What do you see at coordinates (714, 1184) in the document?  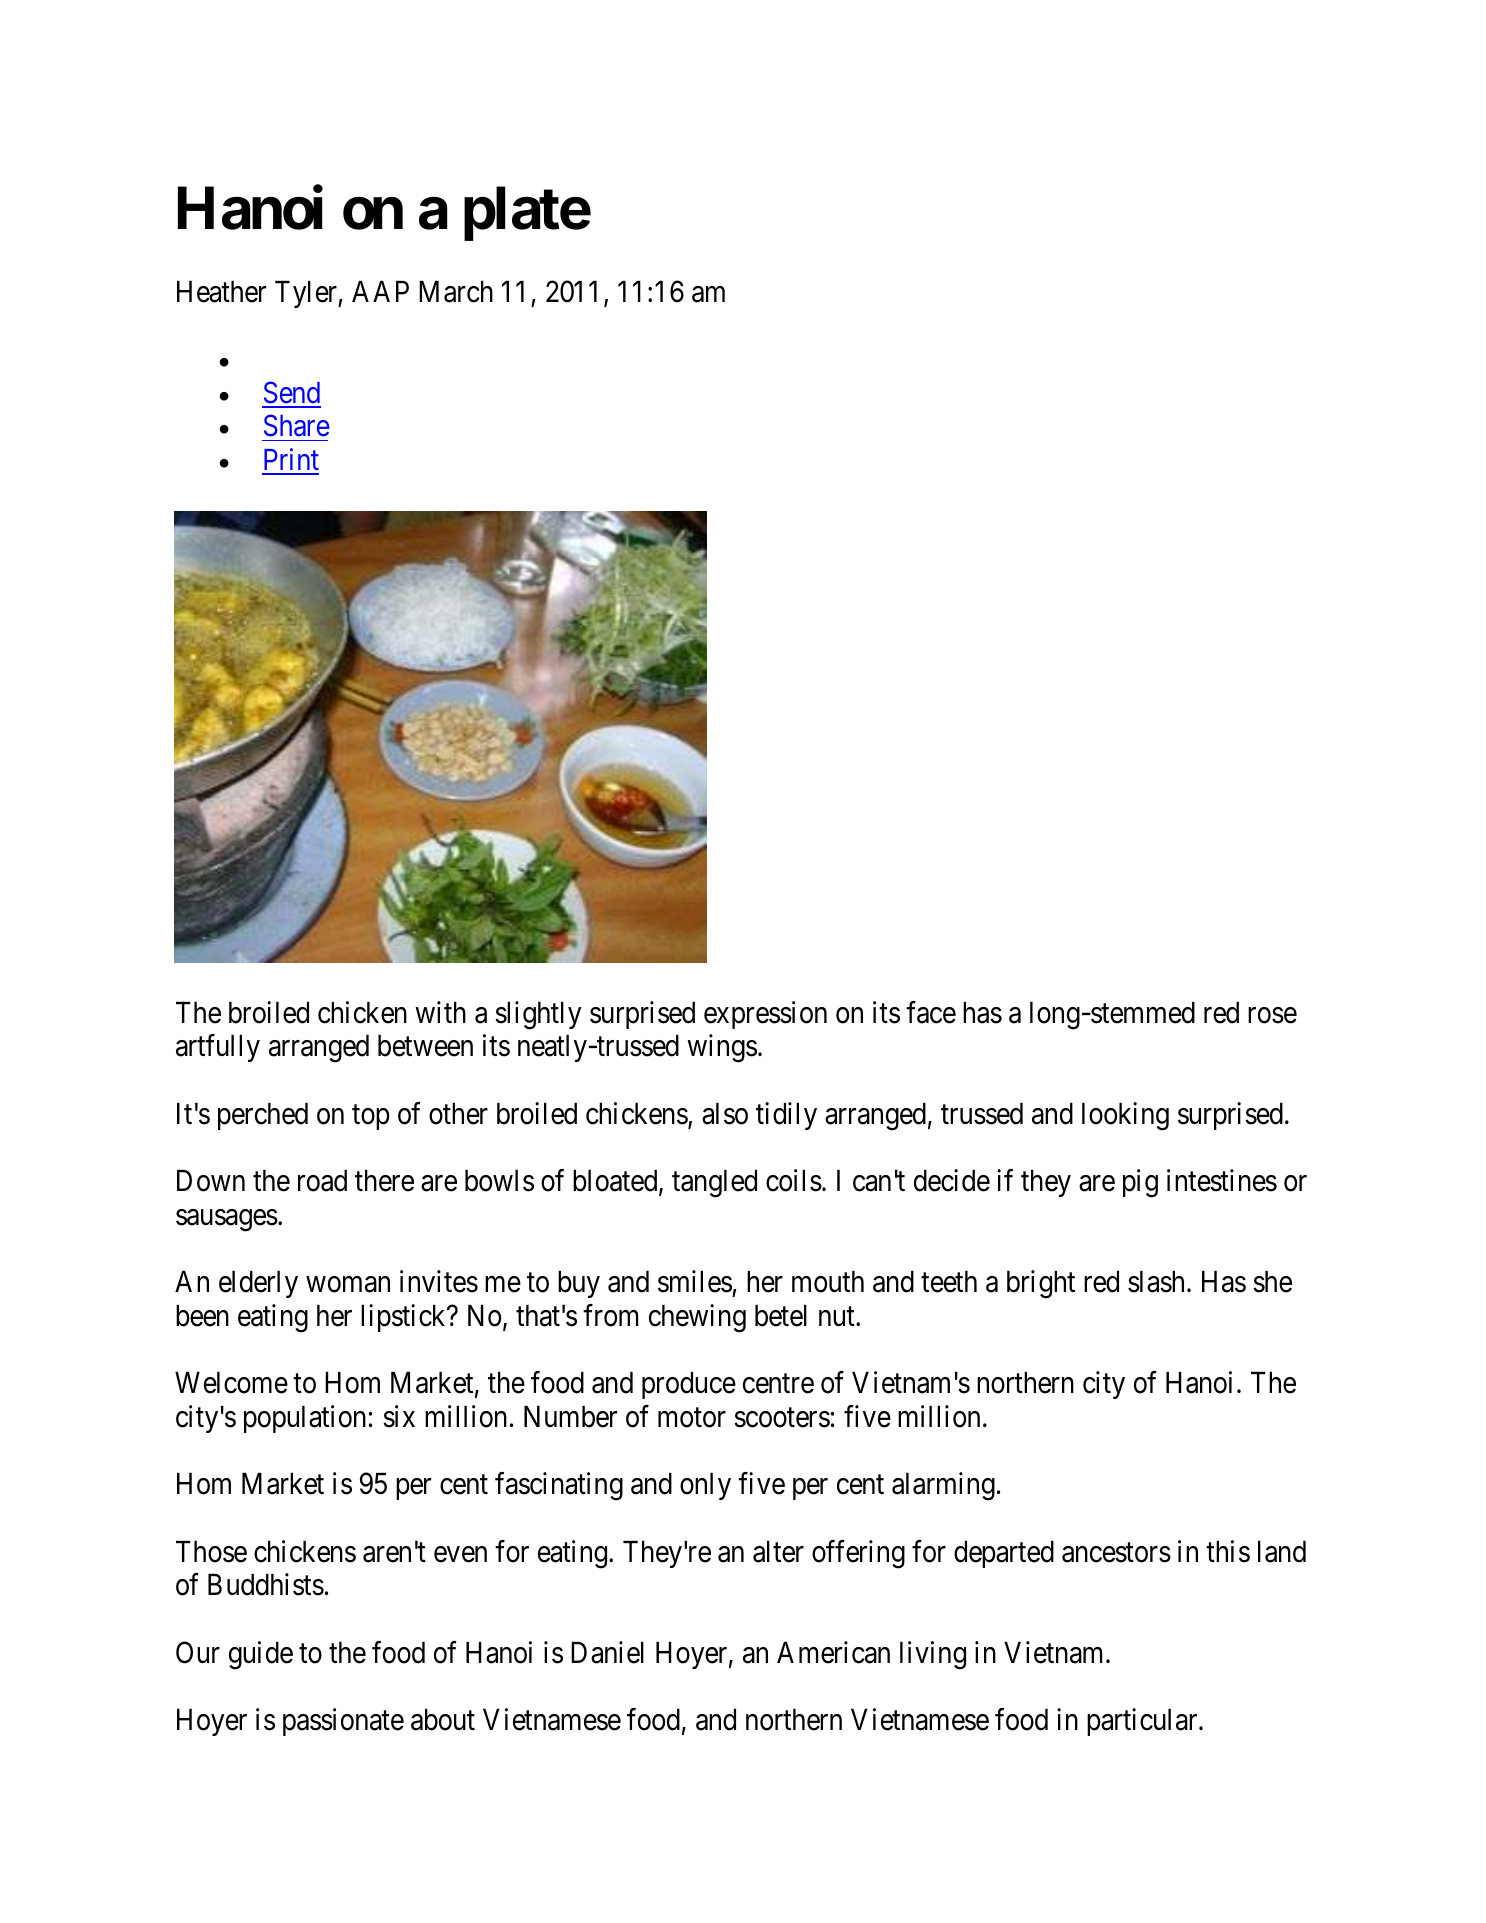 I see `tangled` at bounding box center [714, 1184].
